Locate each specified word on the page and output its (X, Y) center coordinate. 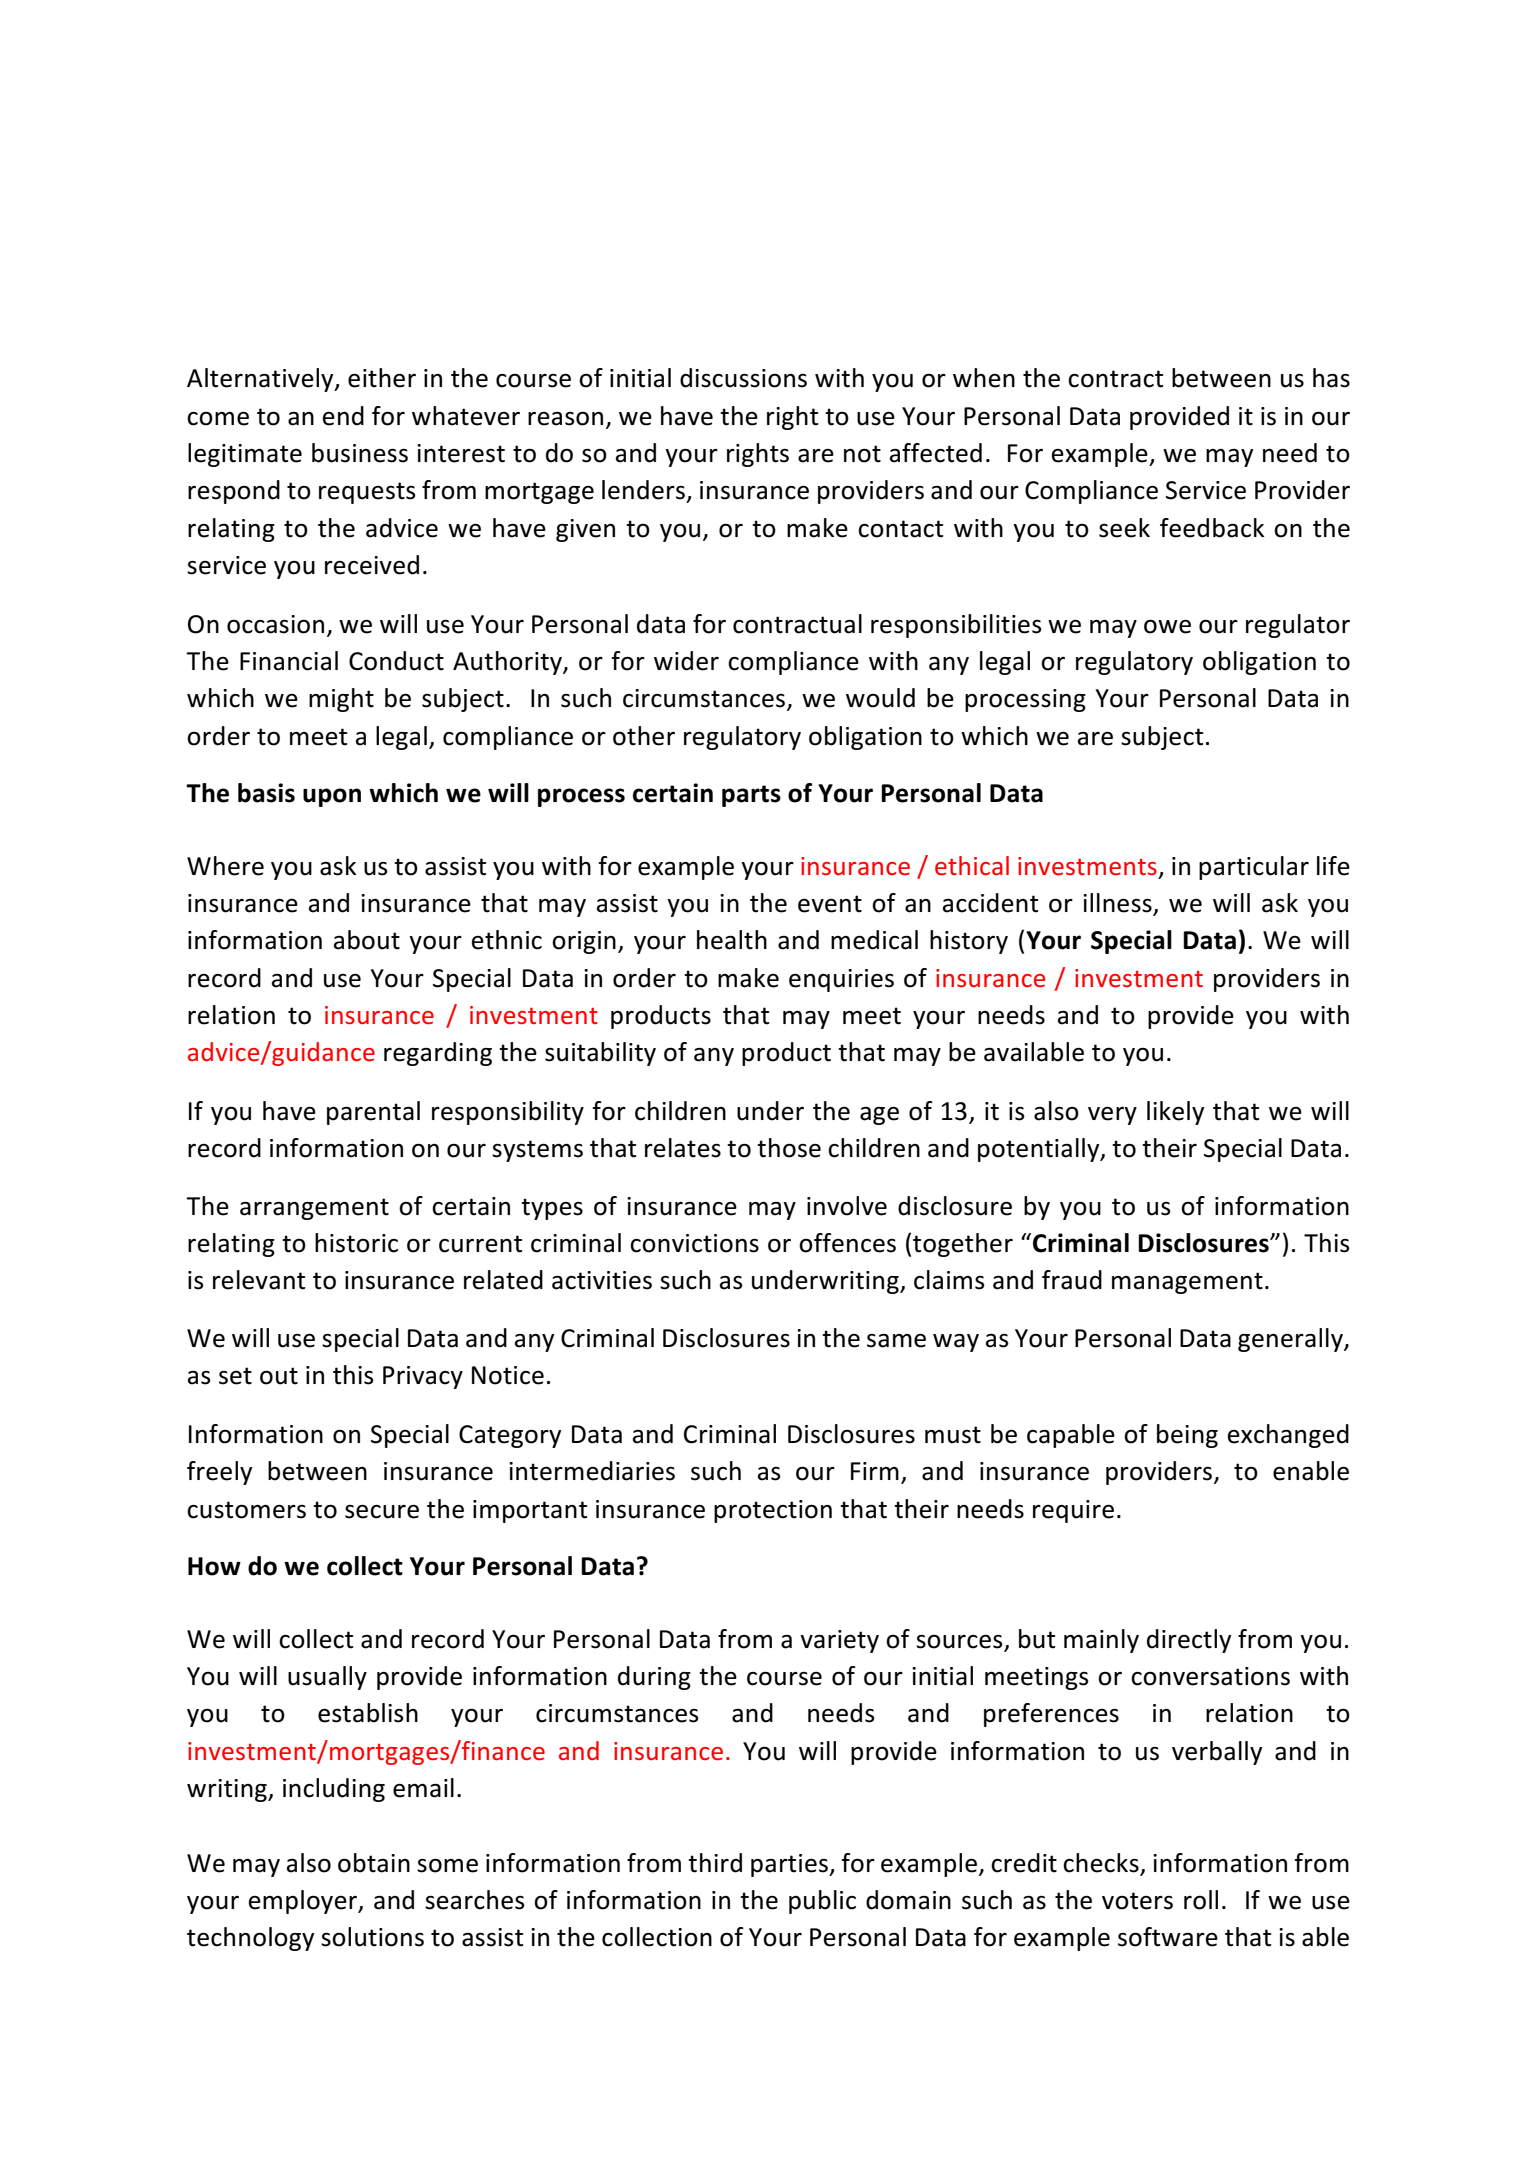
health (732, 940)
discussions (743, 378)
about (367, 940)
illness (1117, 903)
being (1187, 1436)
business (360, 453)
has (1331, 378)
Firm (875, 1471)
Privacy (423, 1377)
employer (304, 1902)
